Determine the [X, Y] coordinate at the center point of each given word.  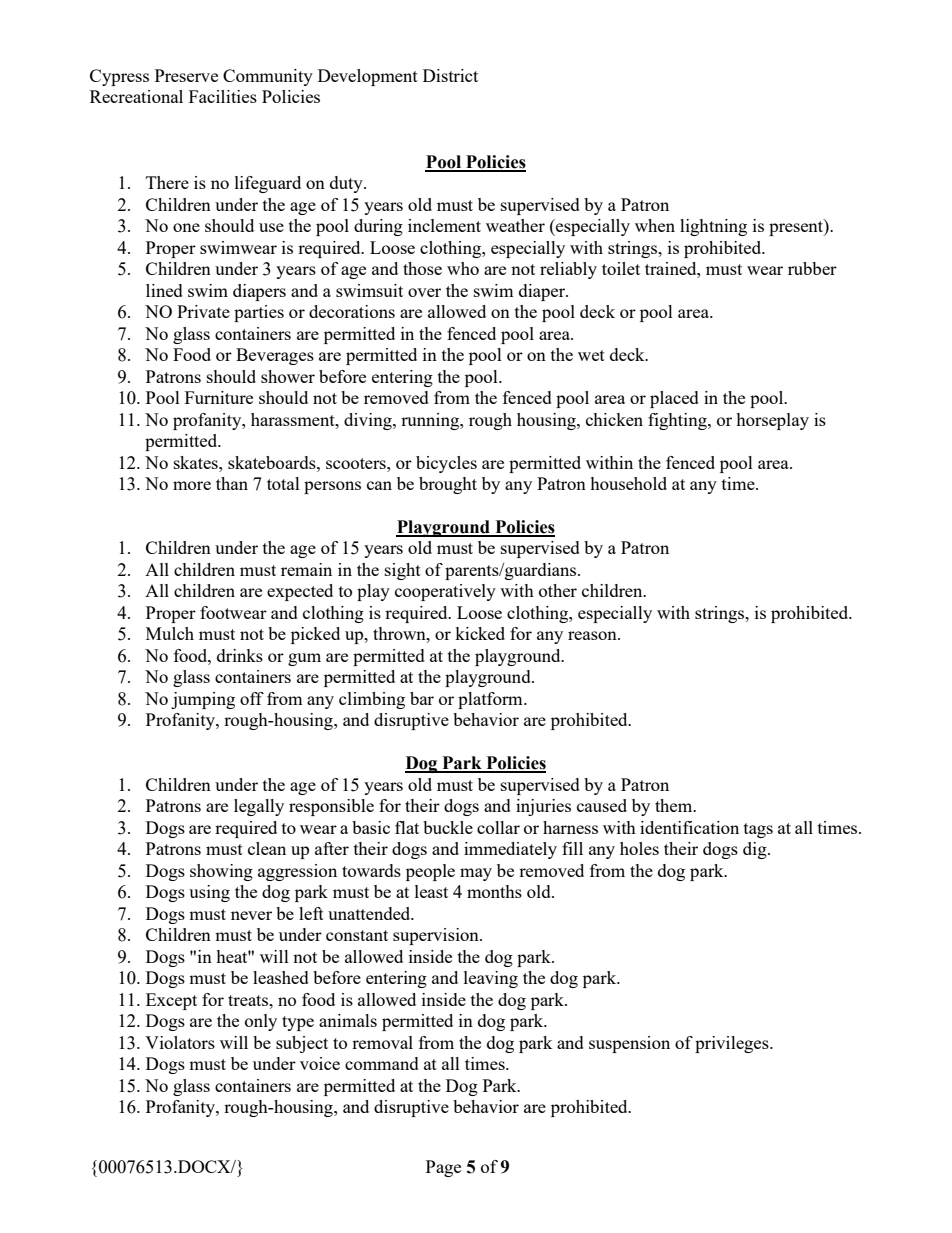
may [476, 874]
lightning [713, 227]
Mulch [170, 633]
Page [443, 1168]
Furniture [219, 397]
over [424, 292]
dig [756, 850]
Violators [180, 1042]
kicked [480, 633]
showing [221, 872]
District [450, 75]
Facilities [223, 96]
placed [674, 399]
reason [593, 635]
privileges [733, 1044]
